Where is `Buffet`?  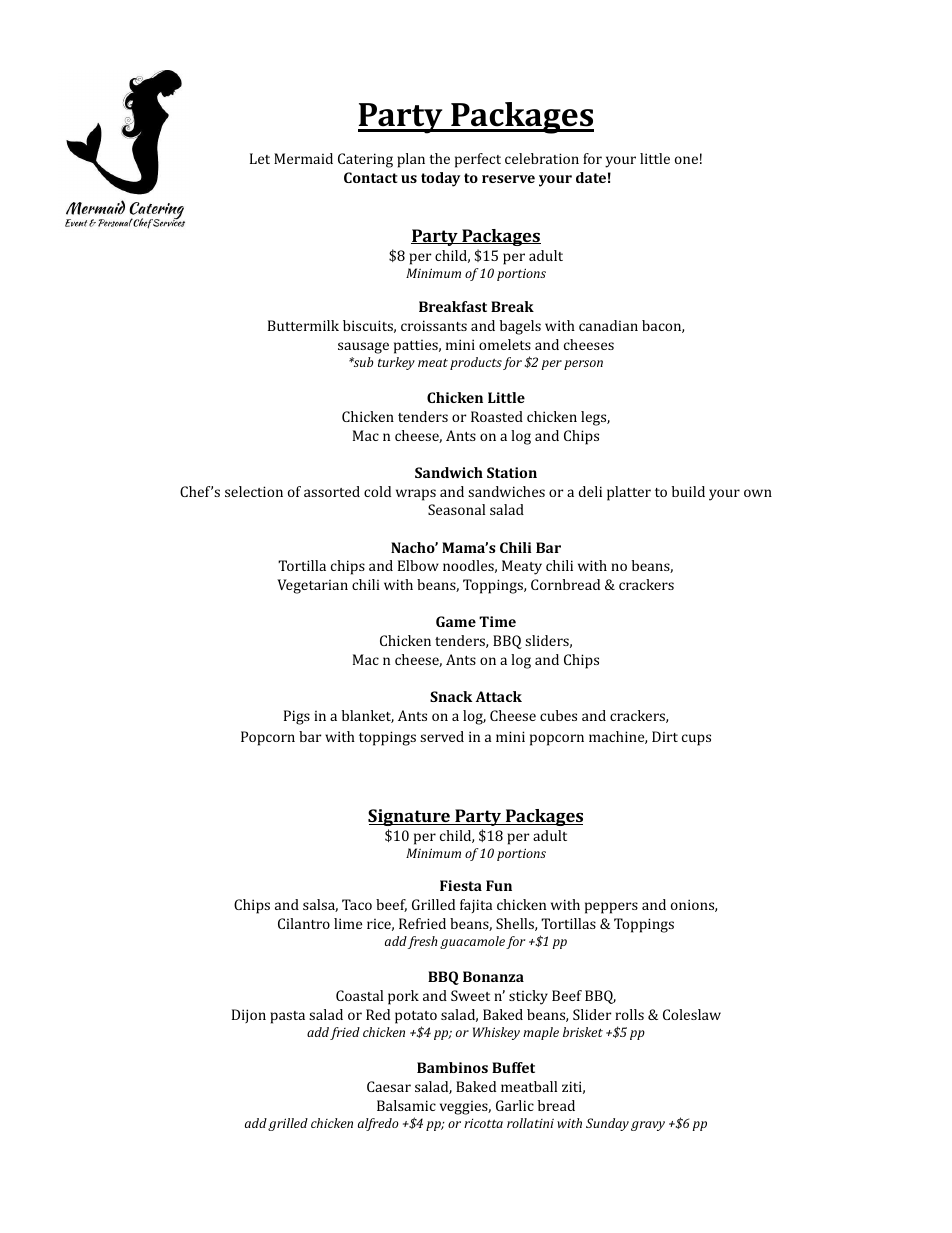
Buffet is located at coordinates (513, 1067).
